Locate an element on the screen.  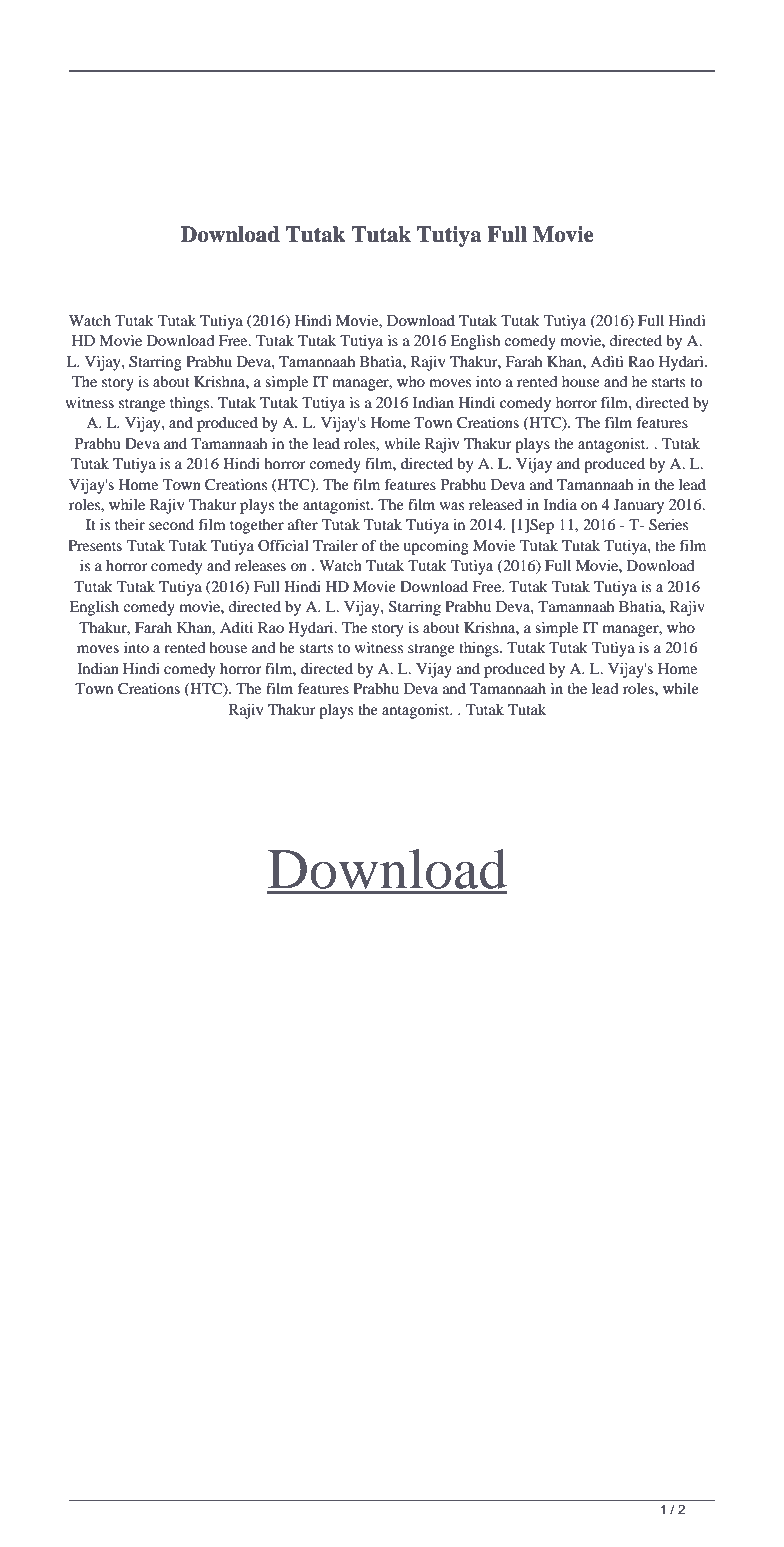
releases is located at coordinates (260, 565).
